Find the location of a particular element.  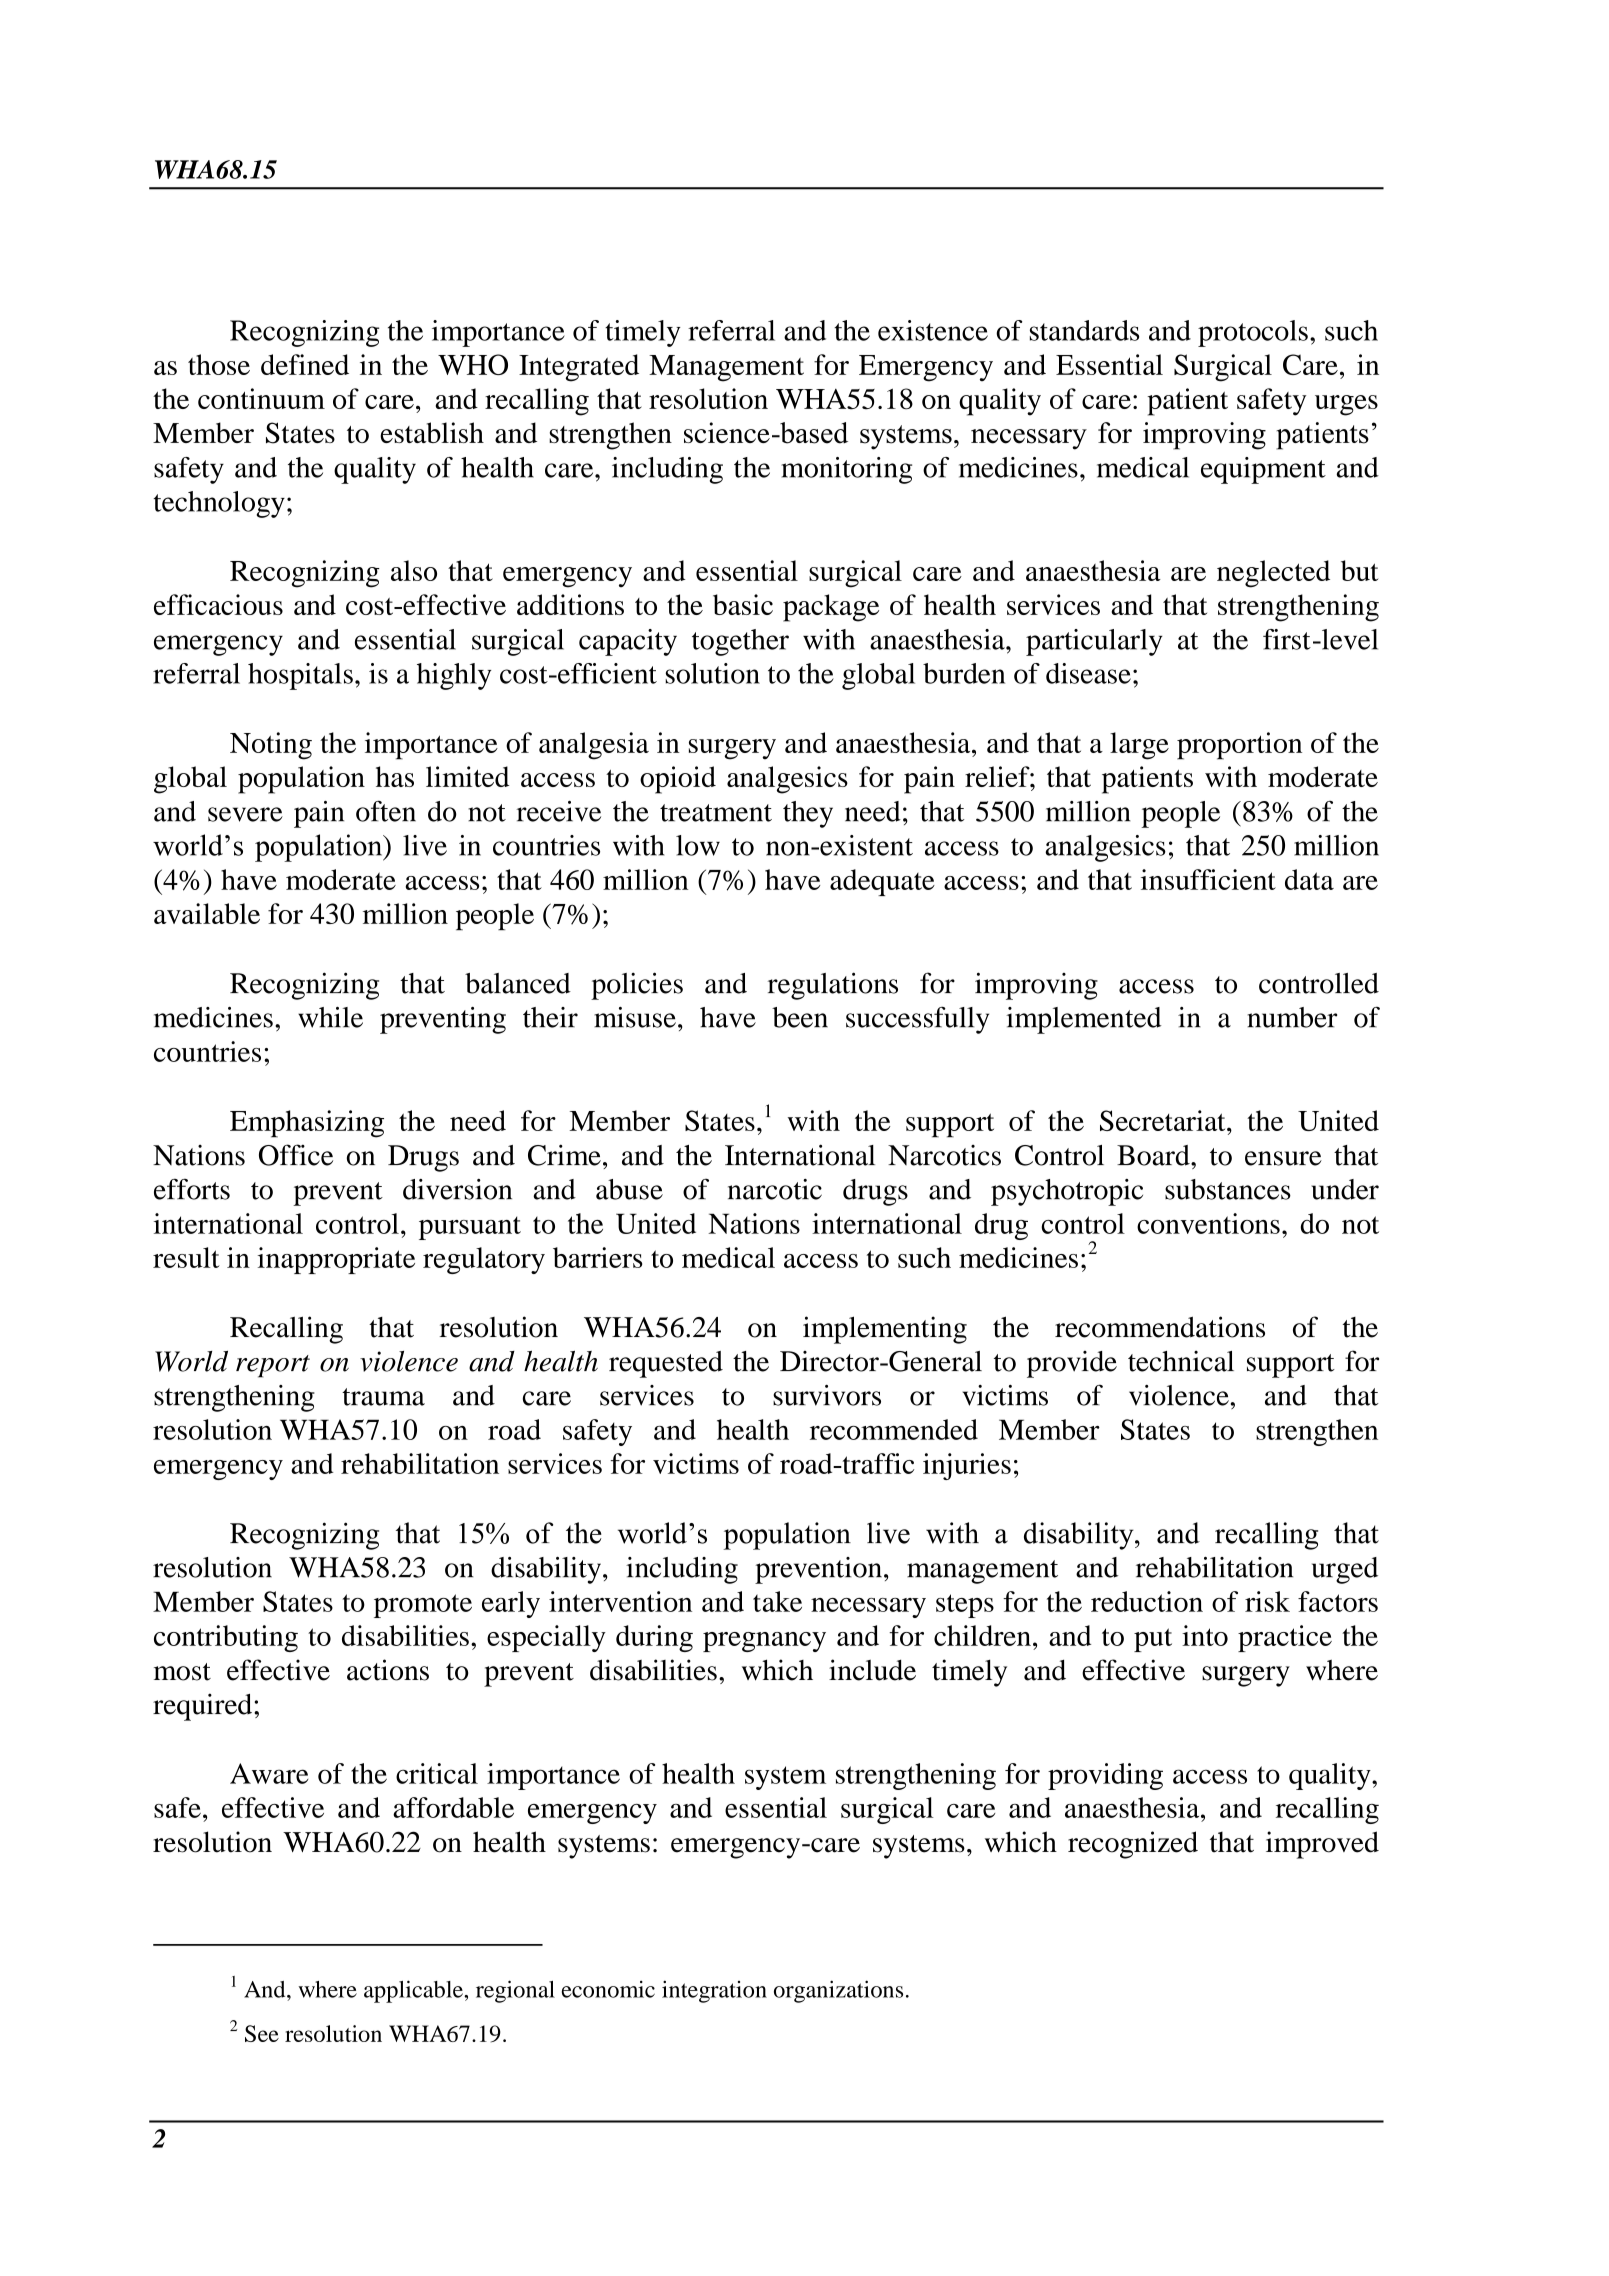

monitoring is located at coordinates (846, 470).
